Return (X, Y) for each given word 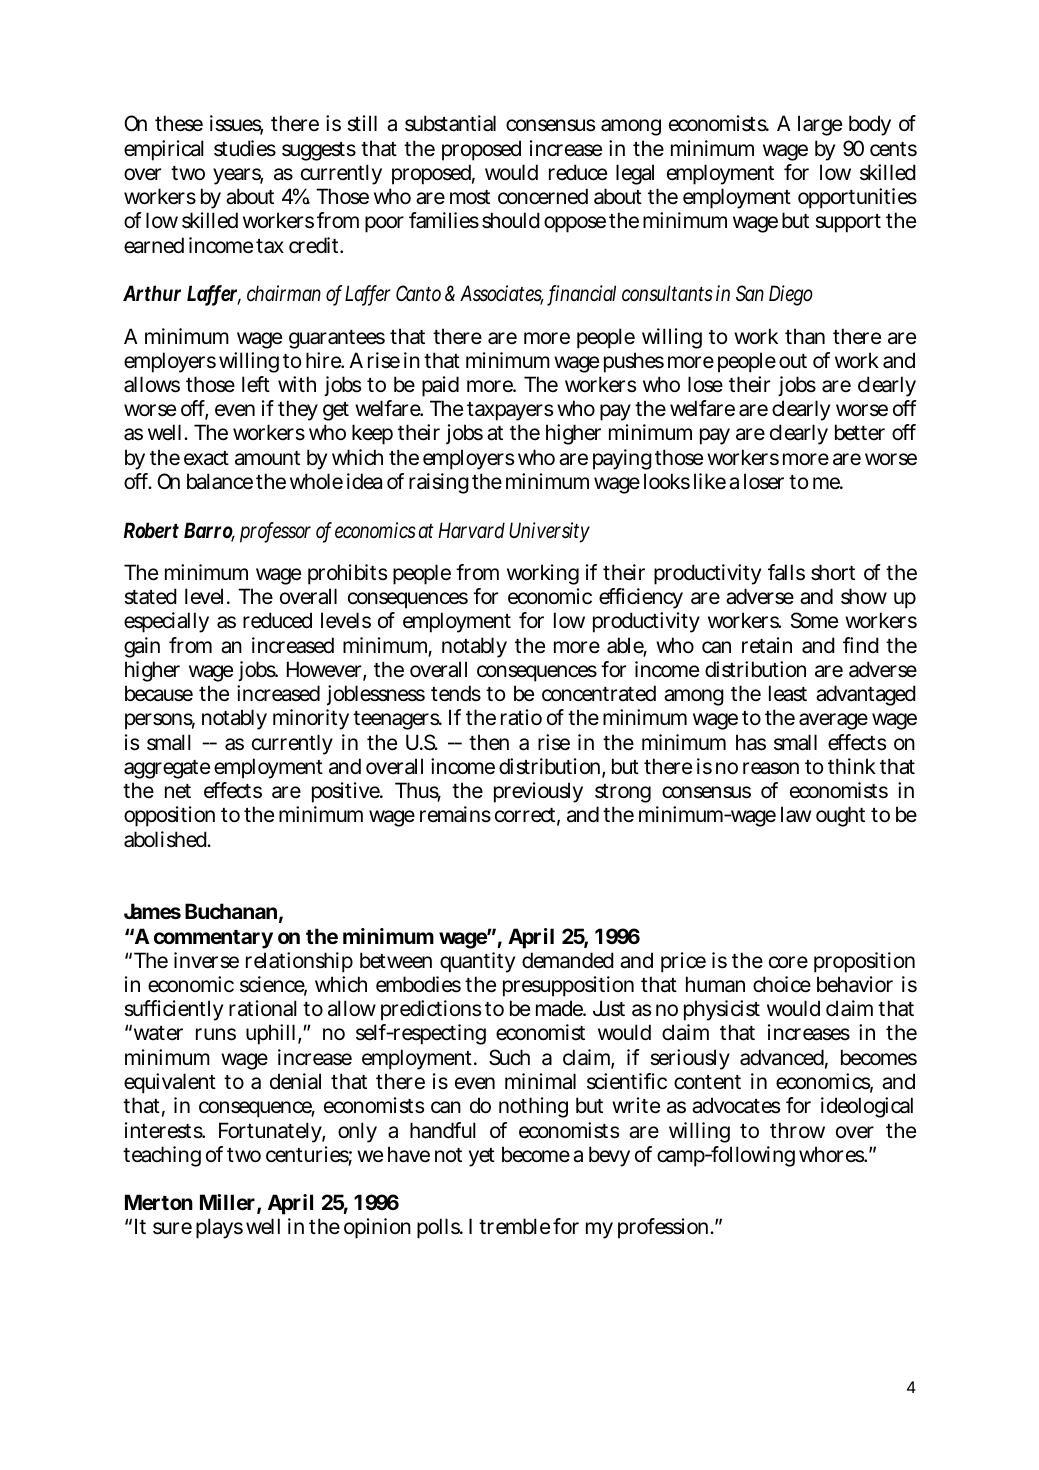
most (470, 197)
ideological (867, 1107)
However (324, 669)
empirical (164, 150)
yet (482, 1157)
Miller (227, 1202)
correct (525, 815)
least (788, 693)
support (848, 223)
